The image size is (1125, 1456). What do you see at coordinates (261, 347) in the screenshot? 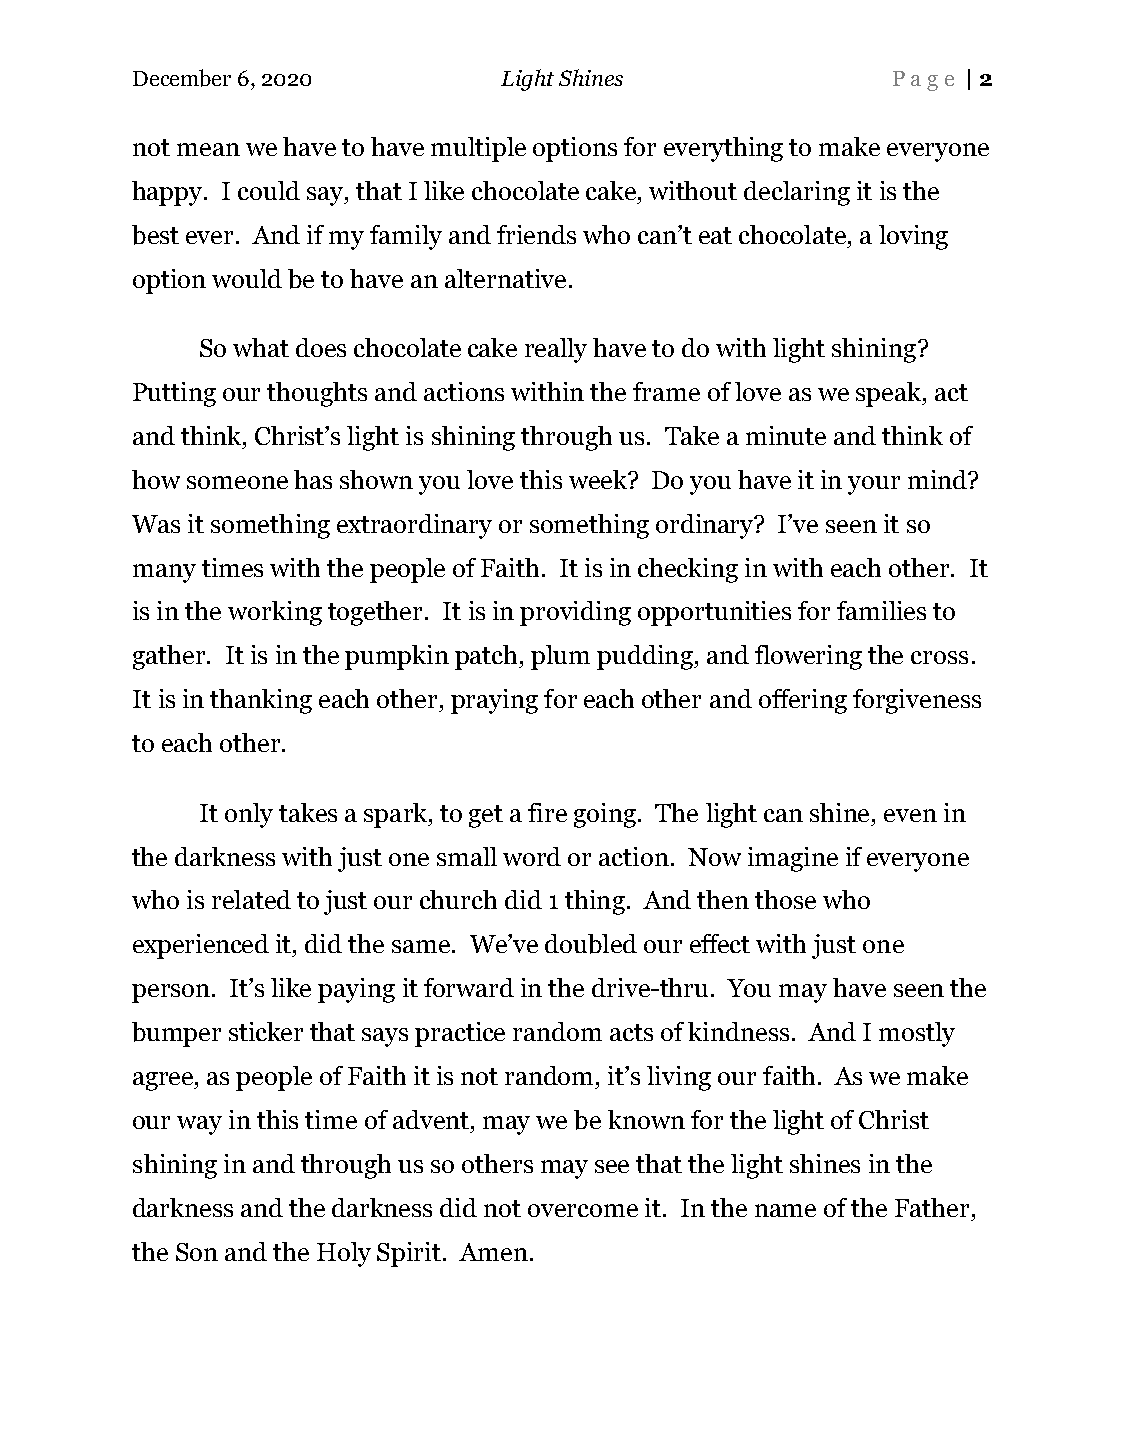
I see `what` at bounding box center [261, 347].
